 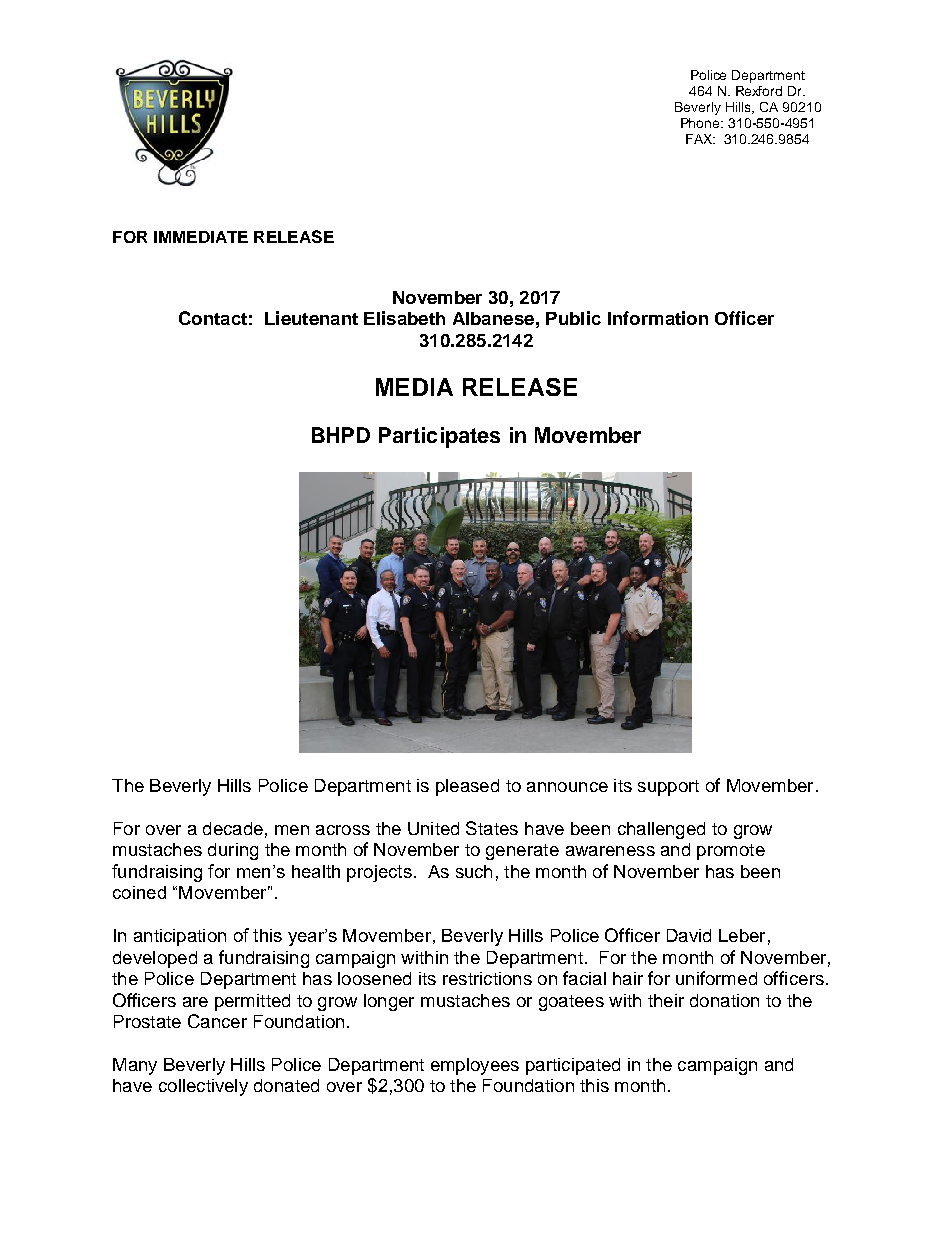 What do you see at coordinates (475, 1066) in the document?
I see `employees` at bounding box center [475, 1066].
